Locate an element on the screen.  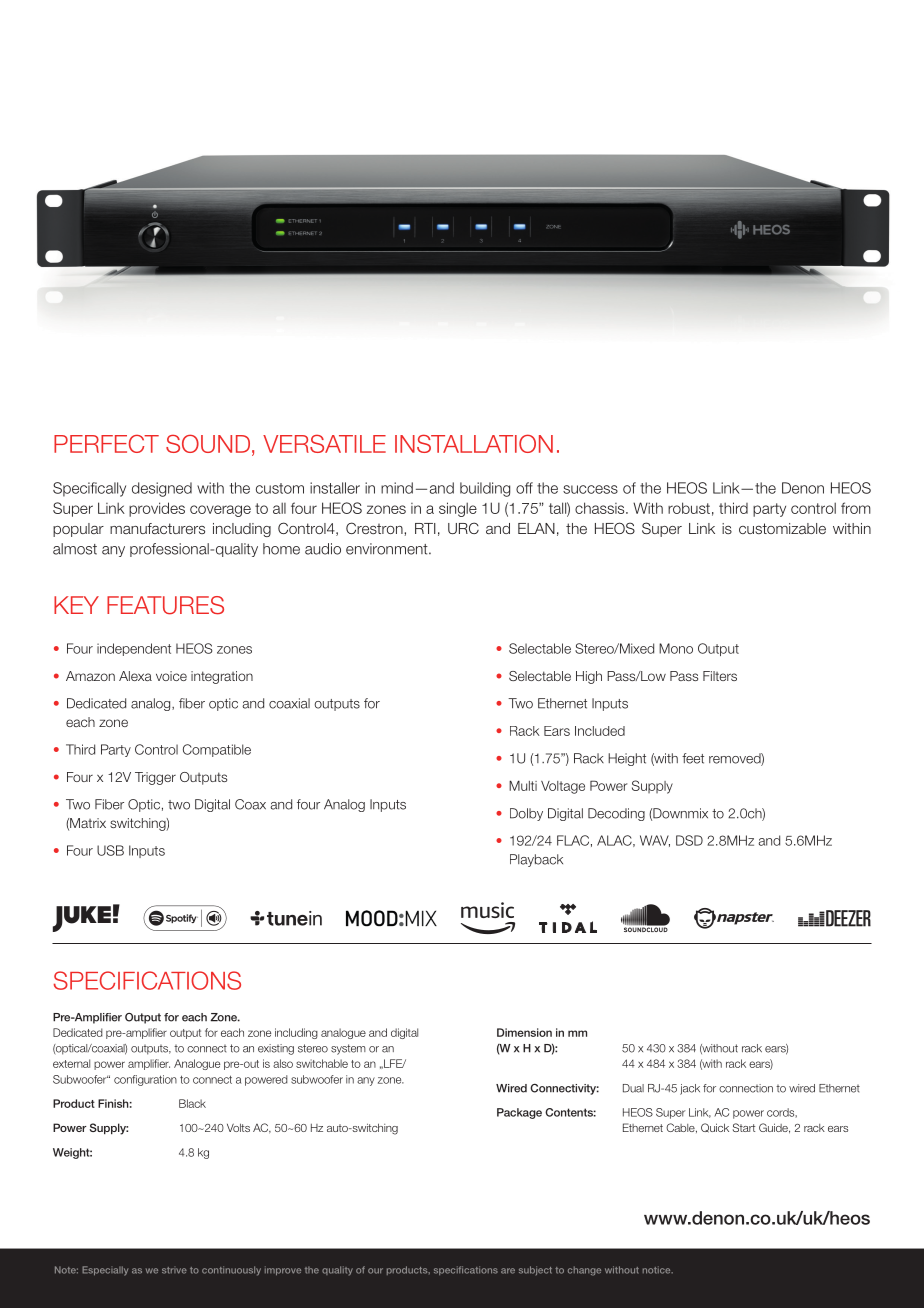
strive is located at coordinates (174, 1270).
